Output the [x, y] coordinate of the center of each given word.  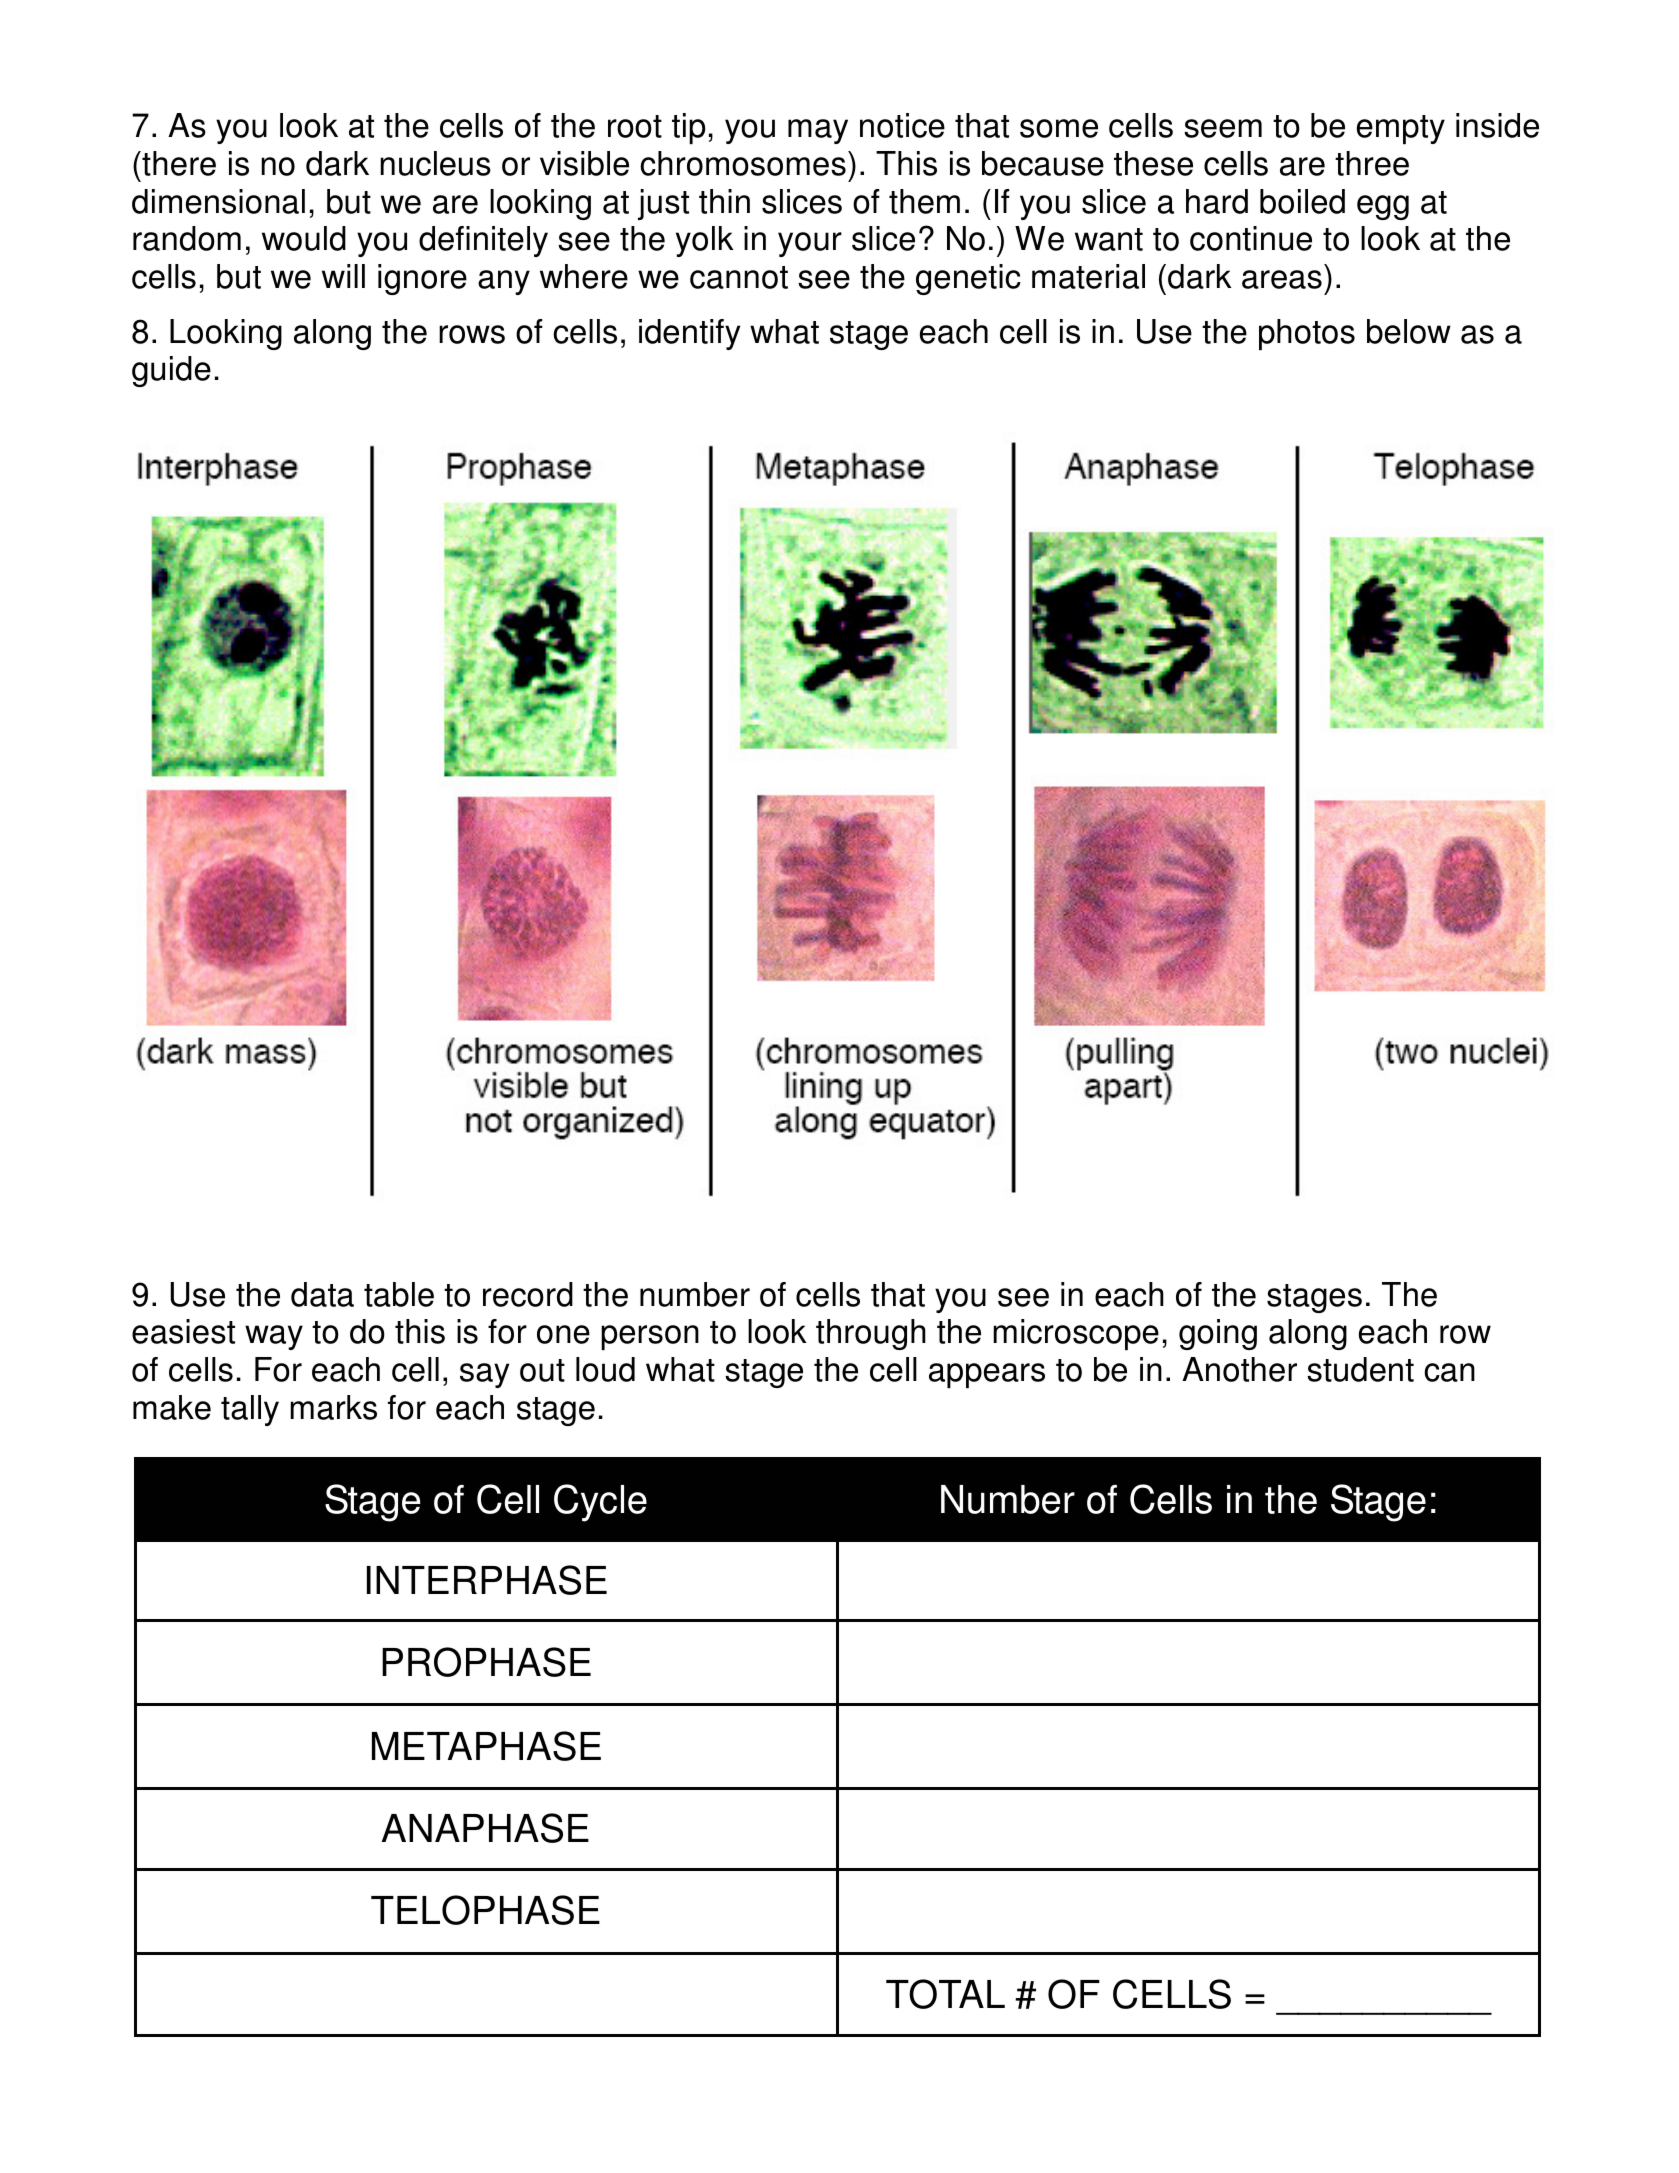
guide [171, 371]
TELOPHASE [485, 1910]
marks [333, 1407]
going [1218, 1334]
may [818, 131]
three [1372, 163]
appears [987, 1375]
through [871, 1334]
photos [1307, 334]
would [304, 238]
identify [689, 334]
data [322, 1294]
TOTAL [945, 1994]
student [1360, 1369]
